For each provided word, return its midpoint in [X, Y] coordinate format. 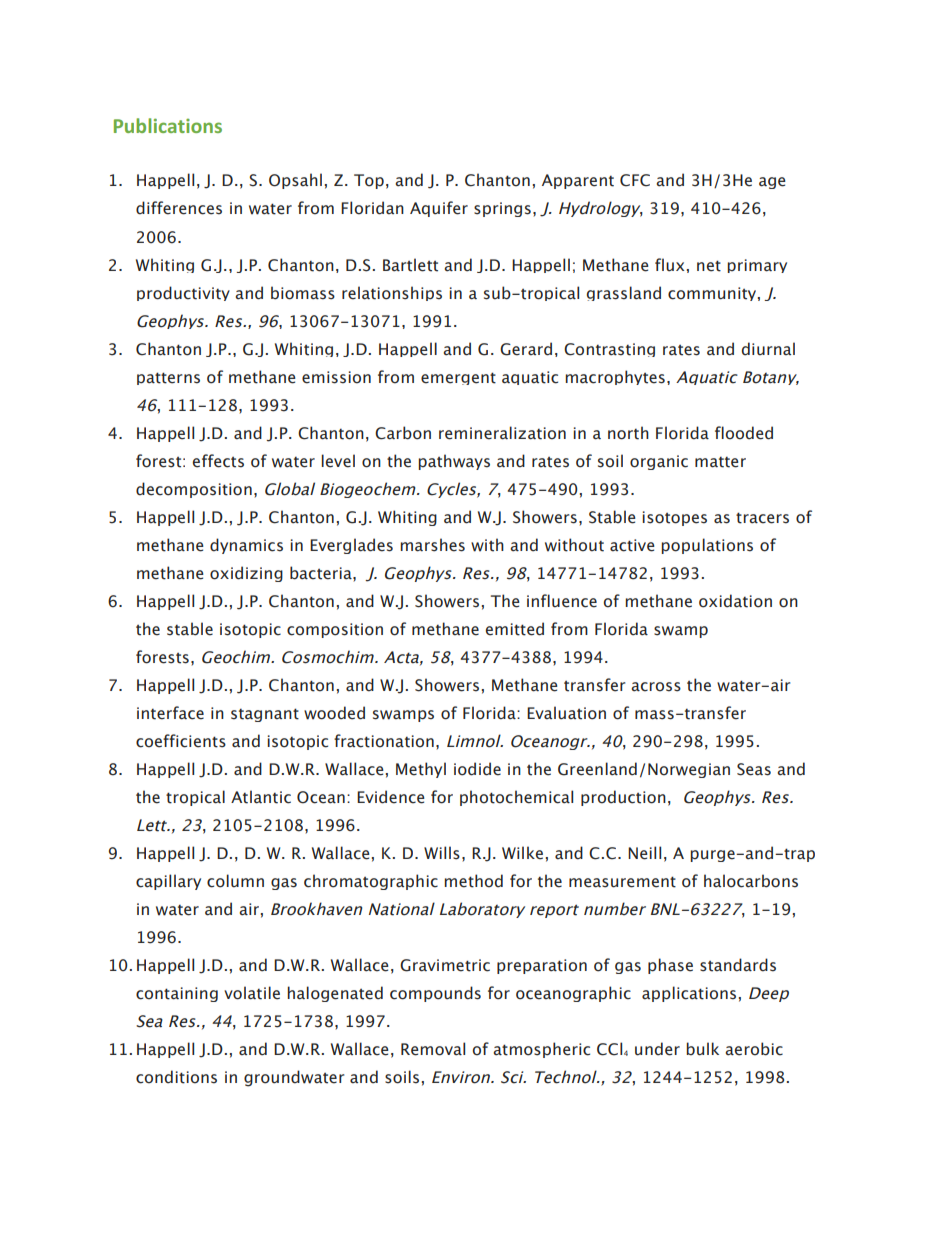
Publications [168, 125]
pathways [454, 462]
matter [720, 462]
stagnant [265, 715]
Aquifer [439, 209]
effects [218, 461]
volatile [252, 993]
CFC [635, 180]
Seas [754, 769]
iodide [477, 769]
